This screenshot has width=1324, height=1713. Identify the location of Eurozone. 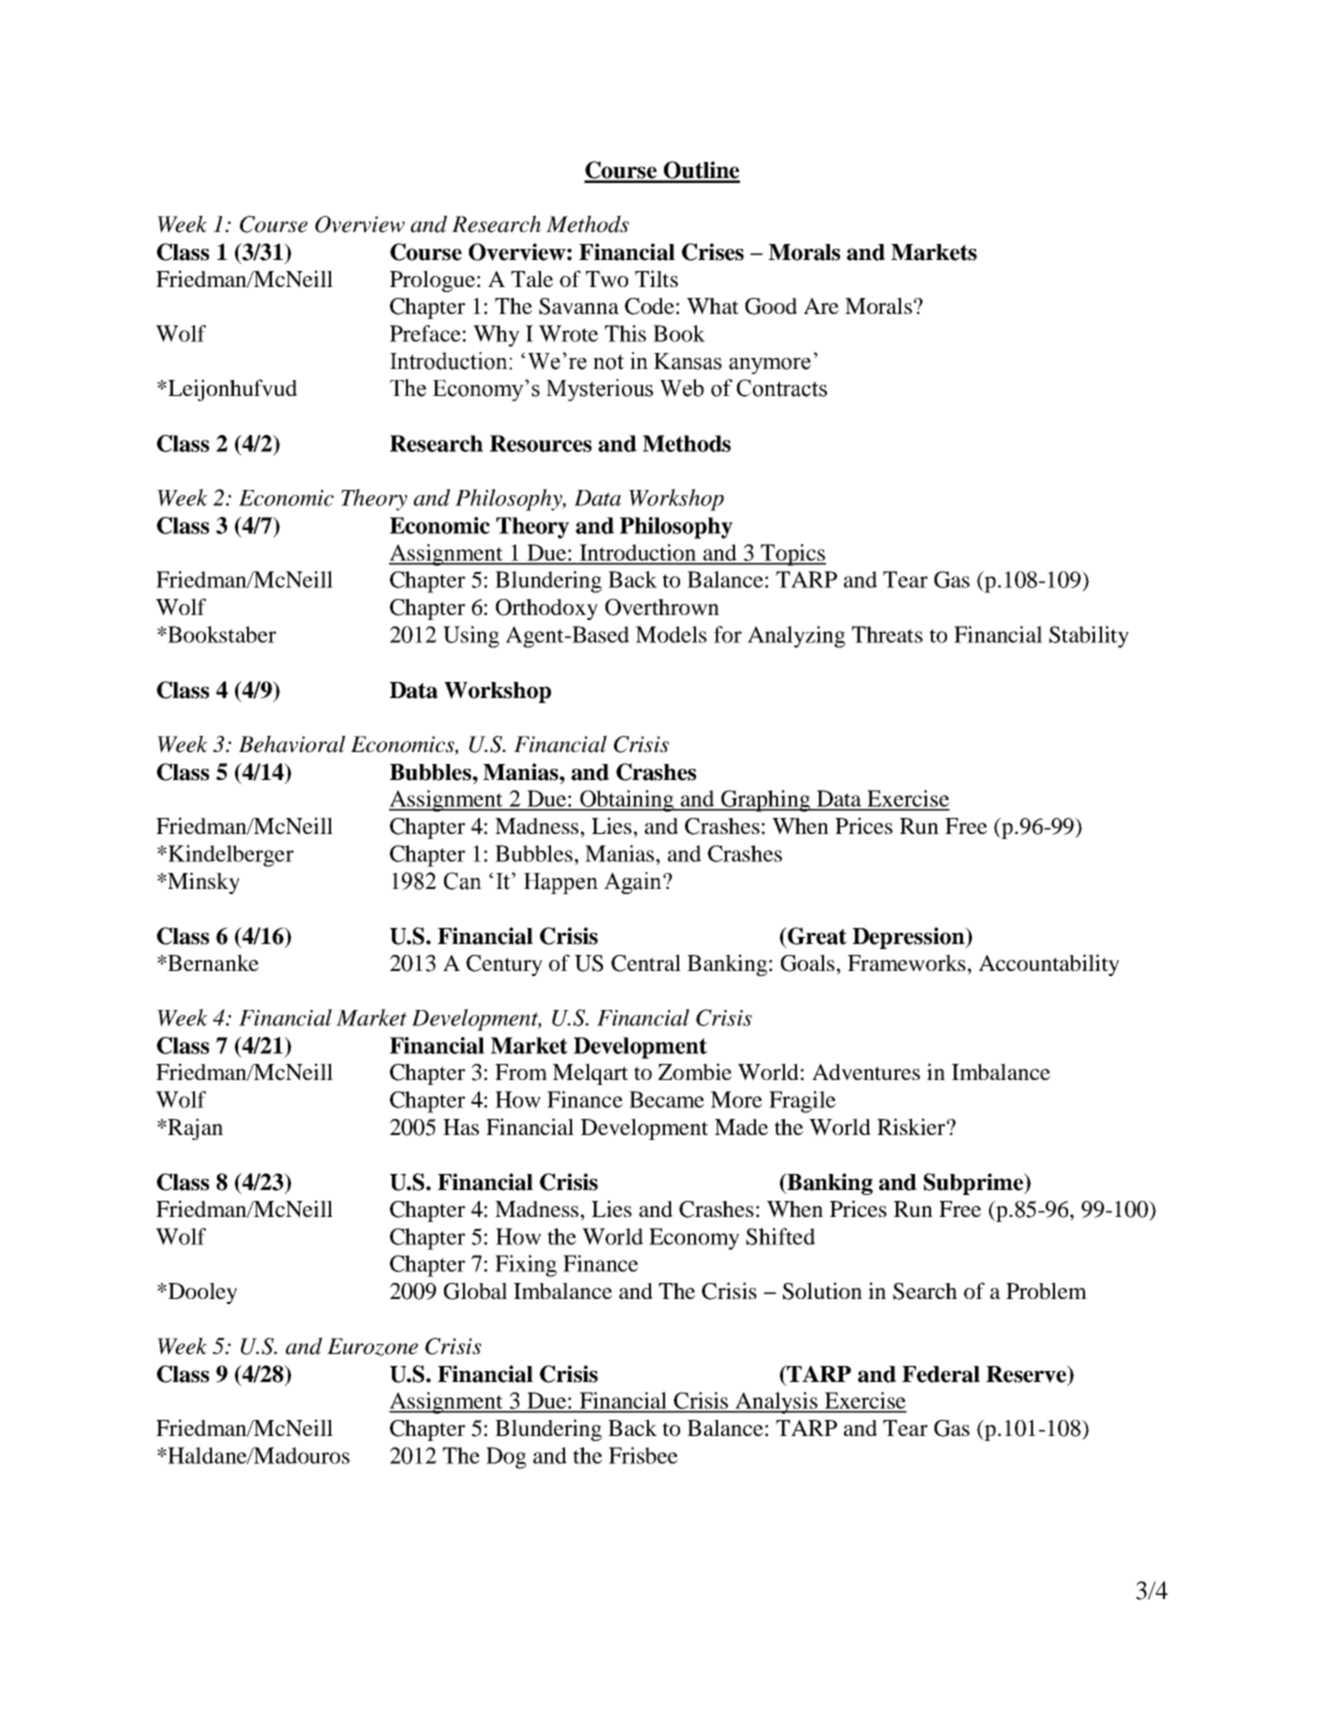
(372, 1347).
